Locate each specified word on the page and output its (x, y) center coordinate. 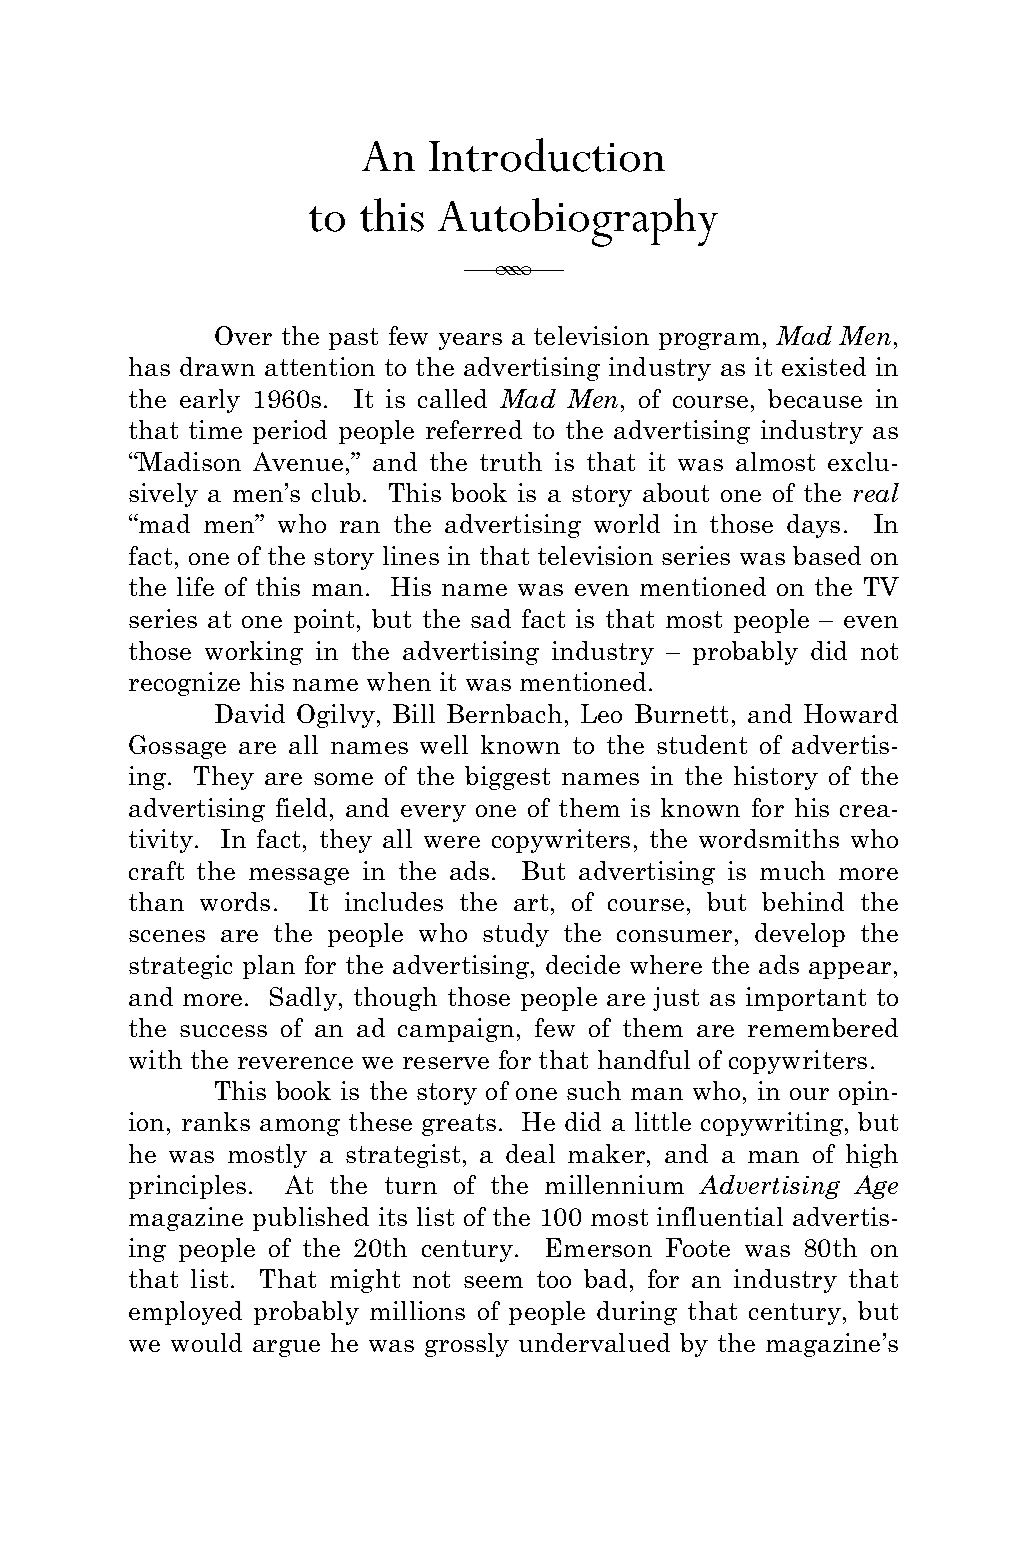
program (709, 341)
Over (243, 335)
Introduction (547, 155)
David (250, 713)
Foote (698, 1247)
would (206, 1342)
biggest (507, 778)
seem (493, 1282)
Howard (851, 713)
